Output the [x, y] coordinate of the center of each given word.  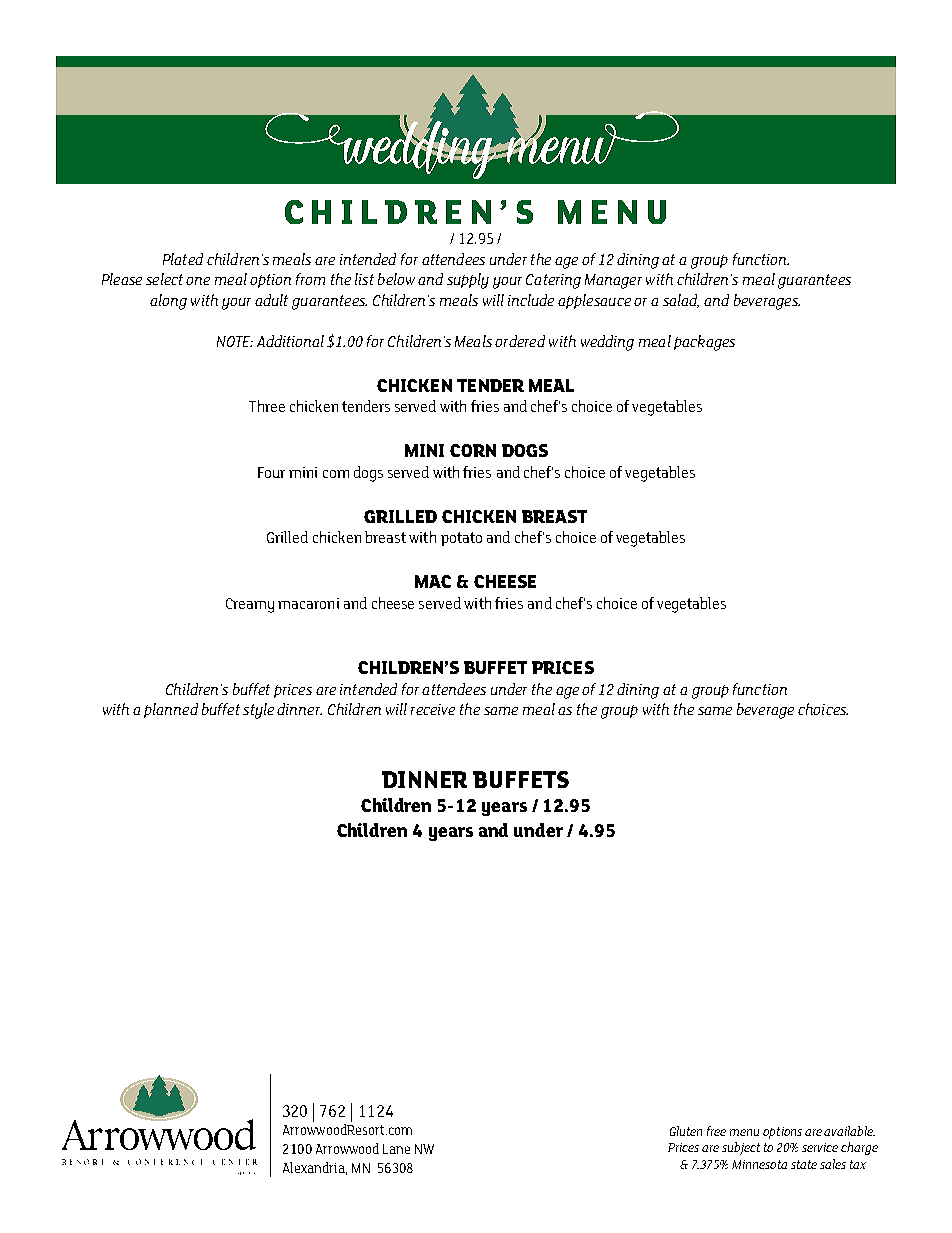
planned [171, 710]
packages [704, 343]
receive [433, 709]
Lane [396, 1149]
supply [468, 281]
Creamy [250, 605]
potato [461, 539]
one [198, 281]
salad [681, 301]
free [716, 1131]
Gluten [686, 1131]
